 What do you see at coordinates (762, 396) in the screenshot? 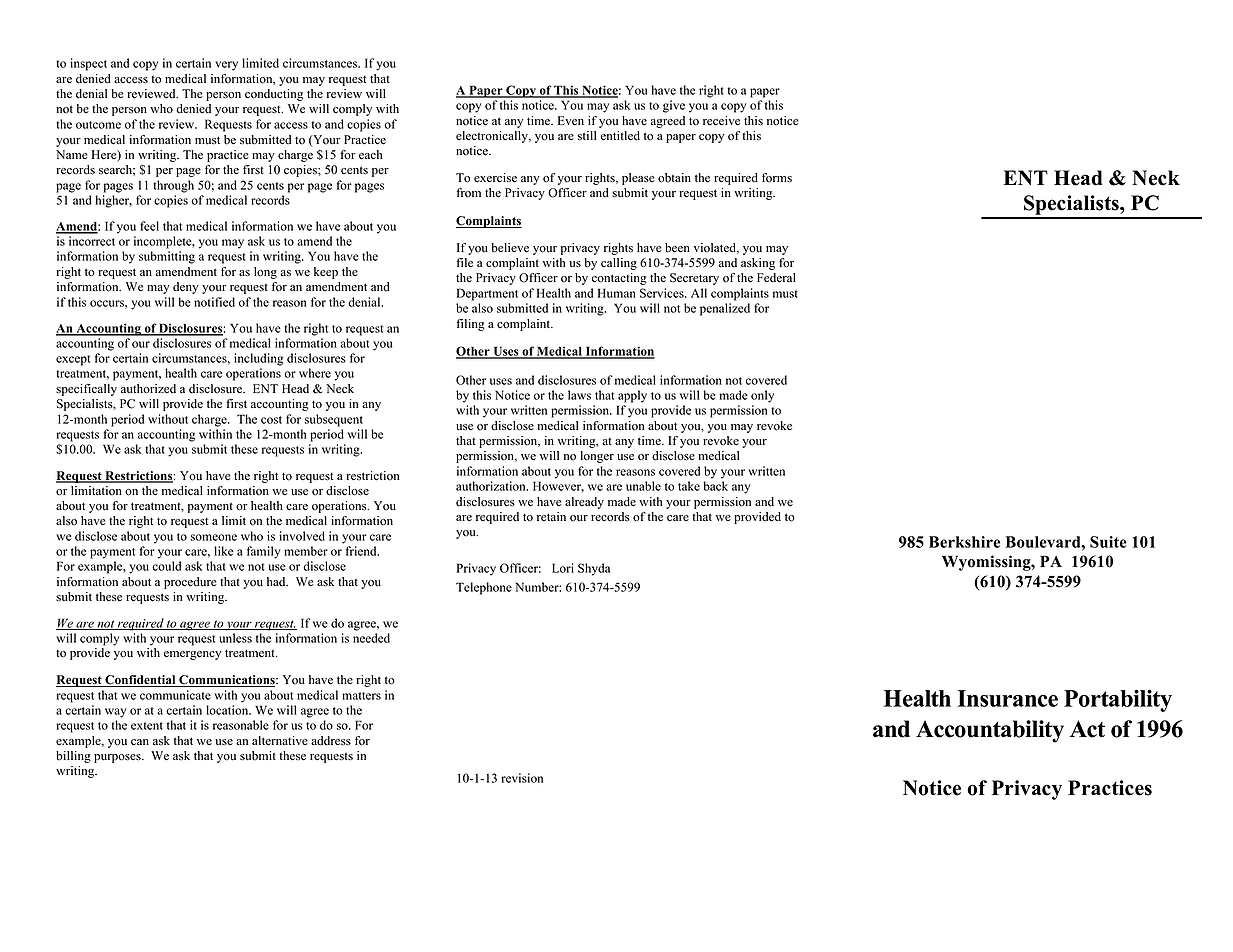
I see `only` at bounding box center [762, 396].
